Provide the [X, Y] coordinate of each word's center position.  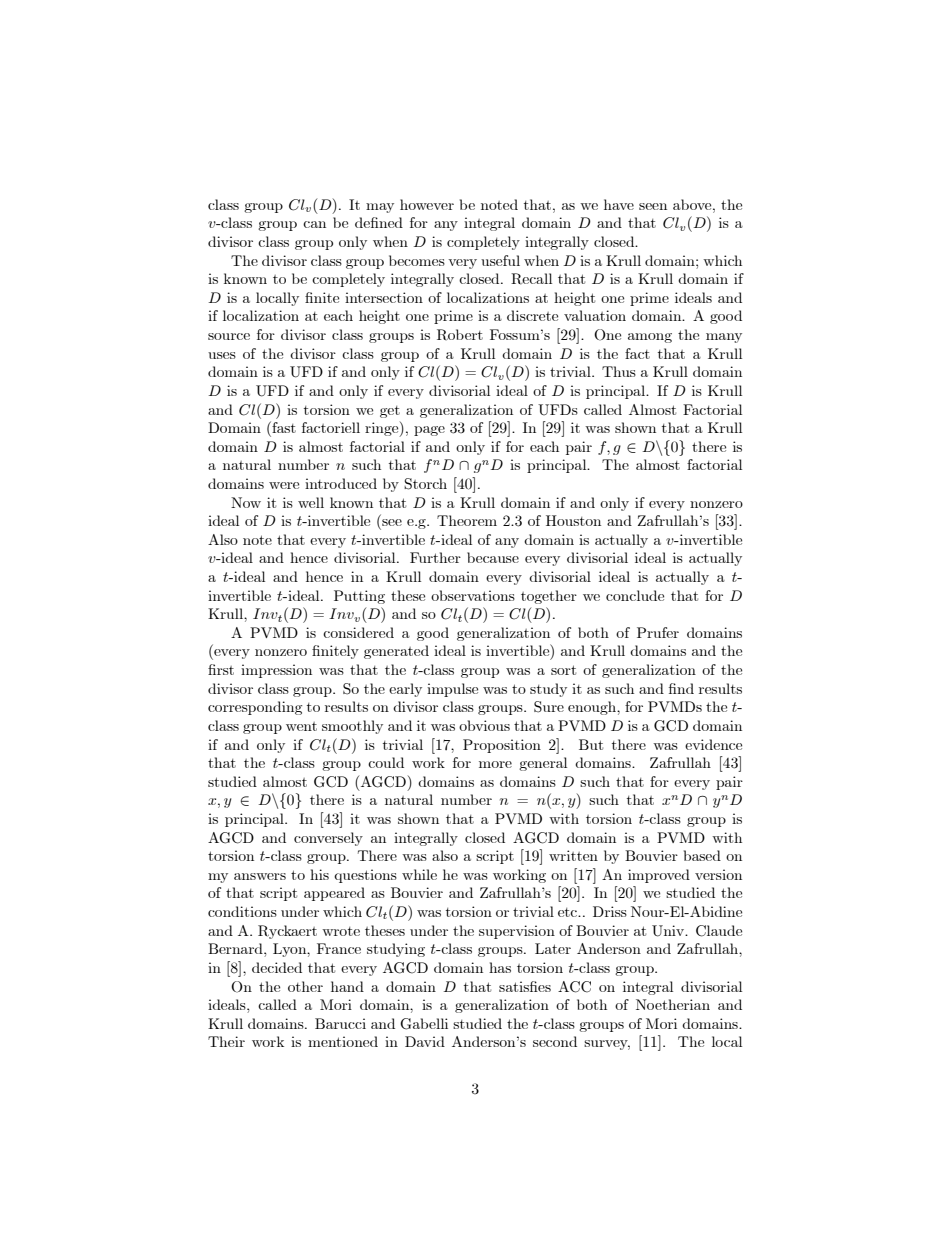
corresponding [255, 708]
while [419, 874]
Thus [619, 371]
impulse [452, 690]
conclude [635, 595]
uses [222, 355]
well [311, 502]
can [314, 224]
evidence [713, 744]
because [493, 557]
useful [500, 260]
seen [653, 206]
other [305, 986]
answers [260, 876]
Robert [460, 334]
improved [659, 876]
